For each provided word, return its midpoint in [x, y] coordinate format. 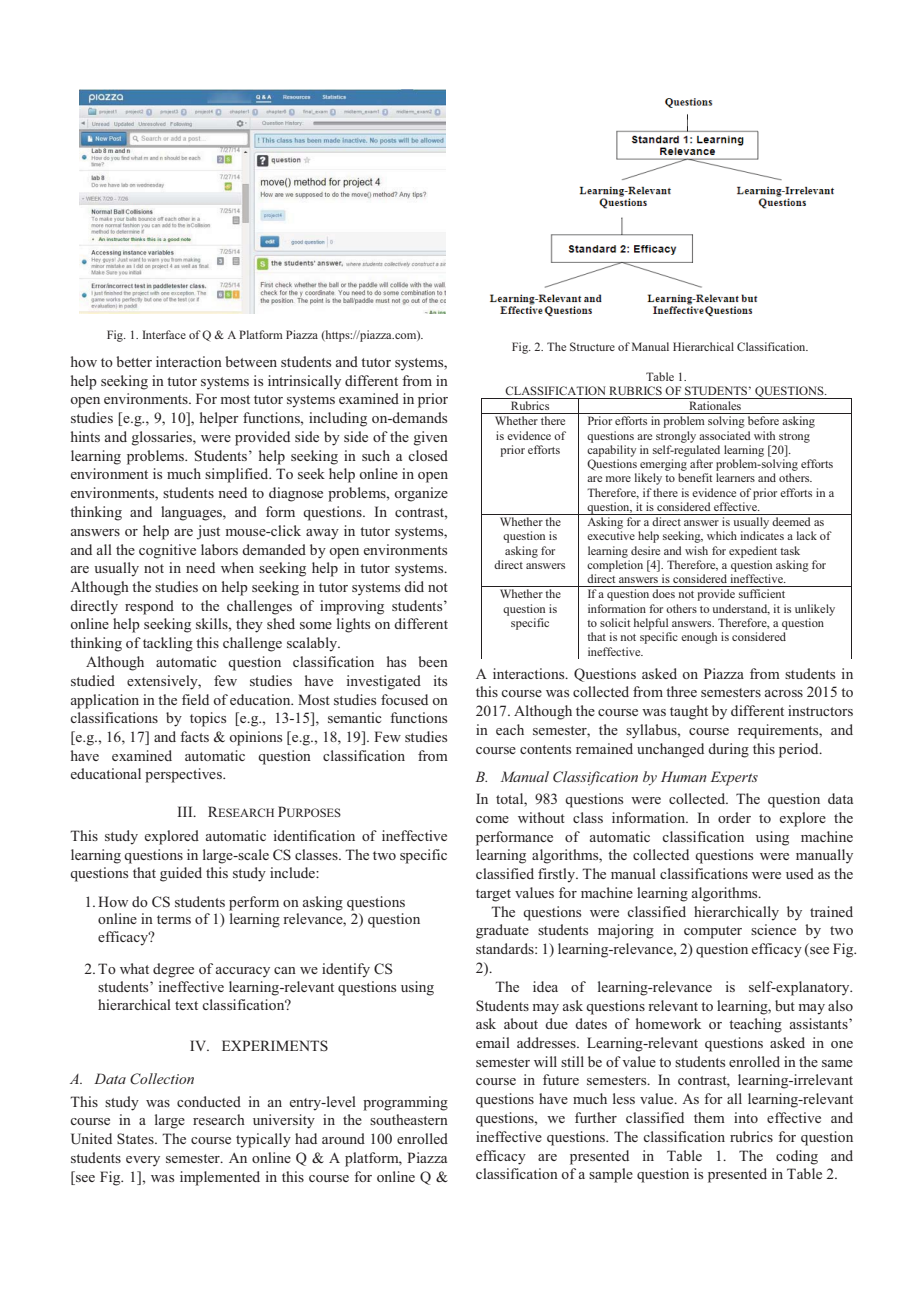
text [186, 1005]
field [195, 699]
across [784, 693]
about [521, 1023]
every [143, 1161]
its [440, 680]
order [734, 817]
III [186, 811]
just [208, 532]
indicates [762, 535]
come [492, 819]
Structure [592, 346]
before [763, 420]
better [134, 361]
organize [421, 494]
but [785, 1005]
